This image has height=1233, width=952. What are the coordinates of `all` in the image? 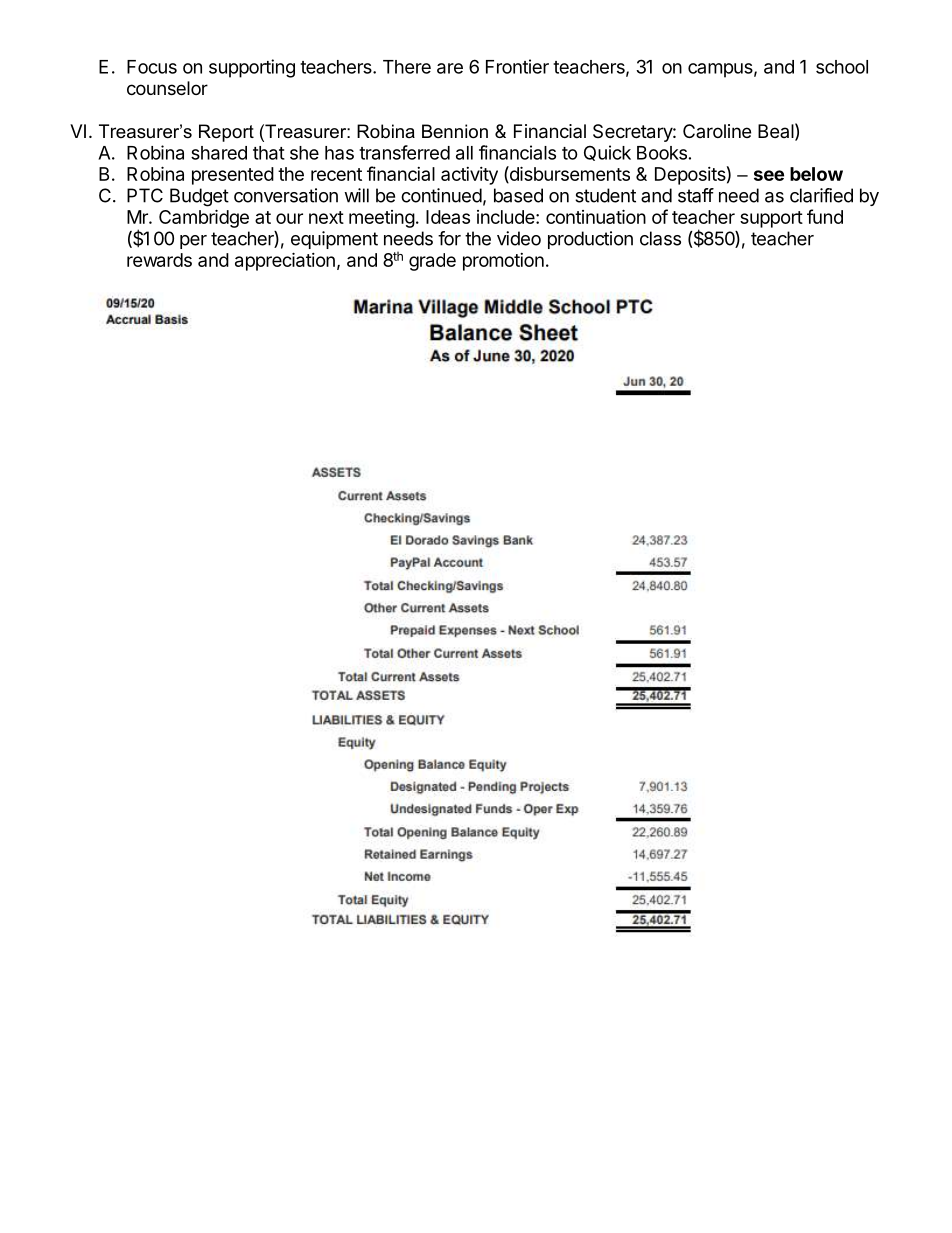 It's located at (464, 153).
